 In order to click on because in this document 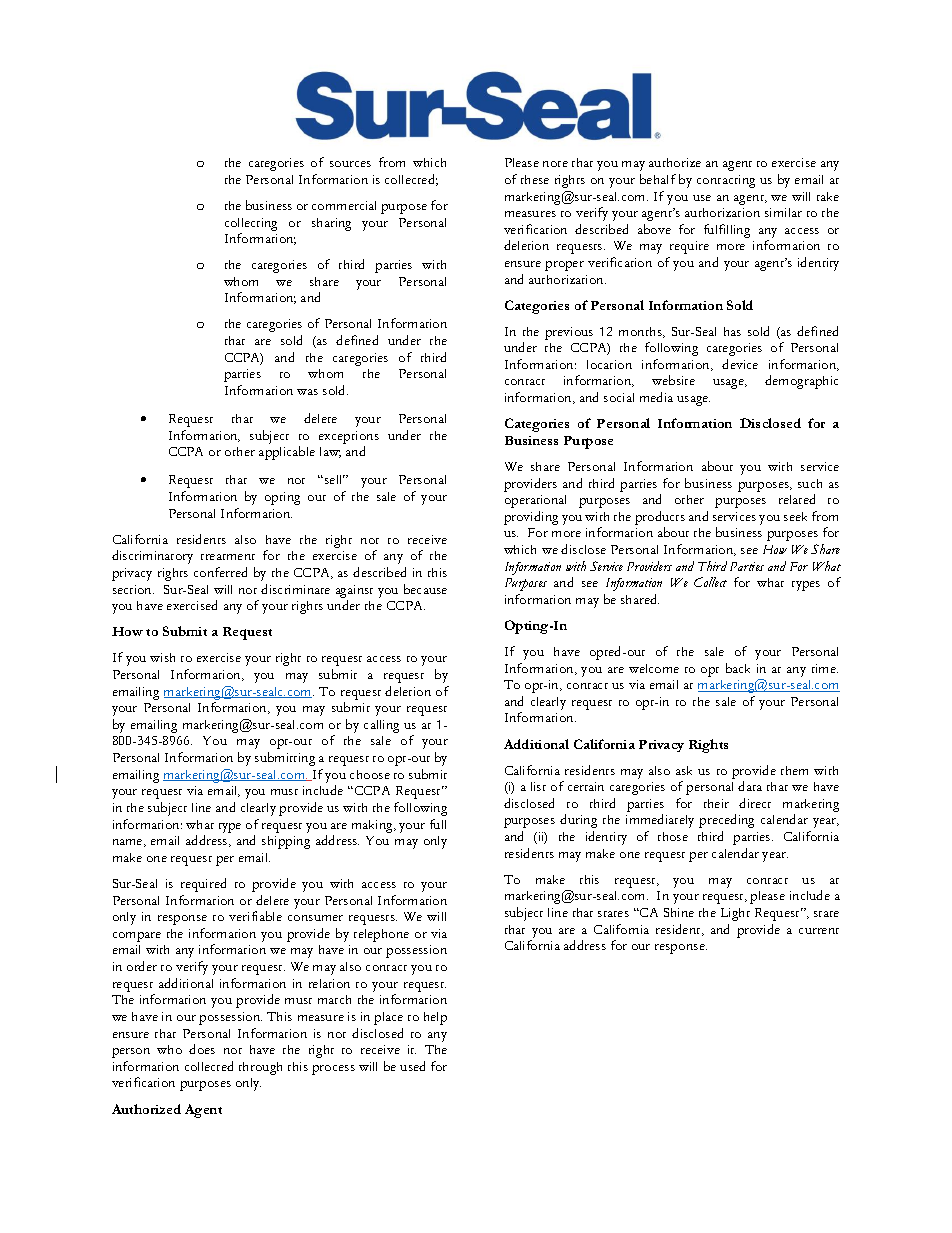, I will do `click(425, 589)`.
